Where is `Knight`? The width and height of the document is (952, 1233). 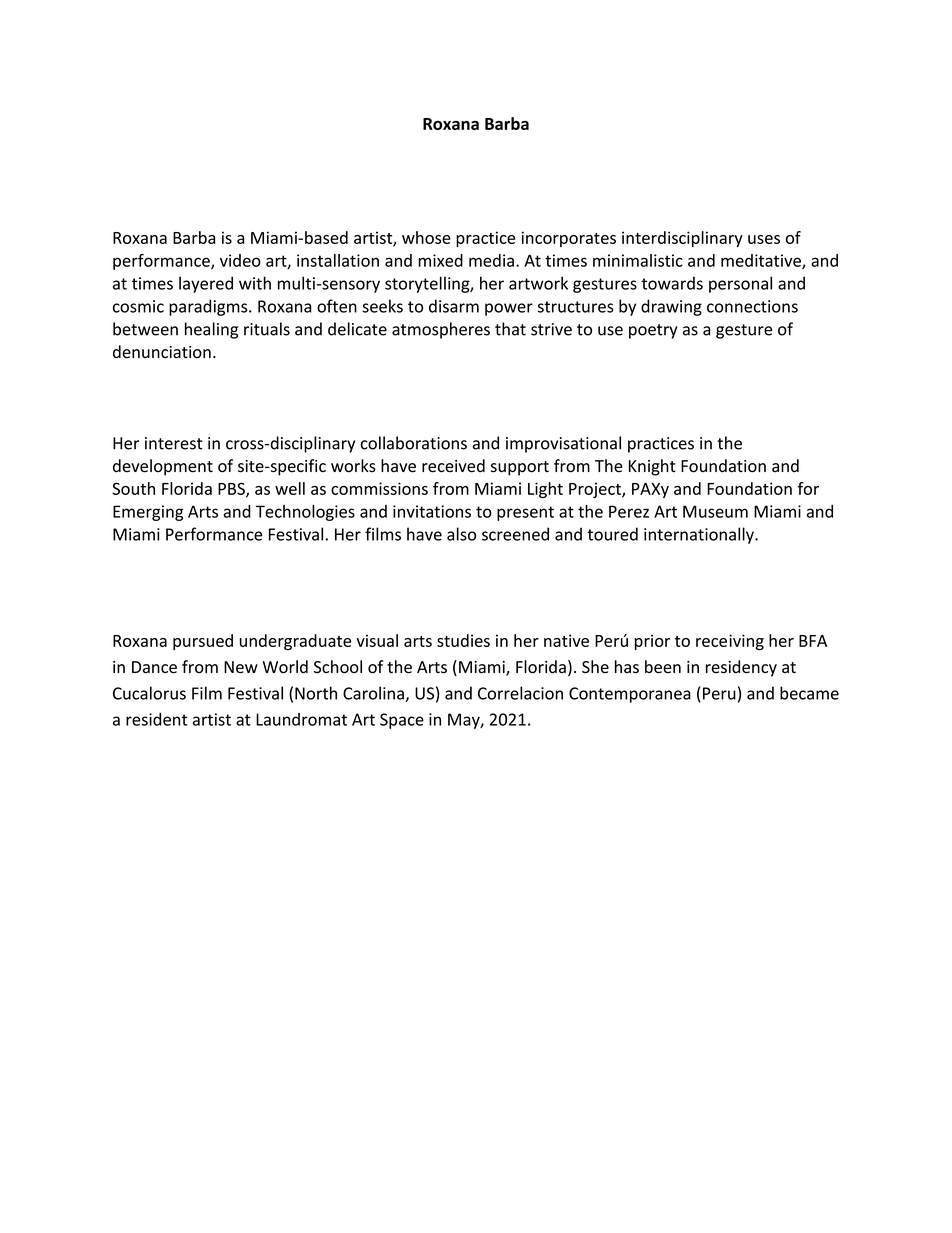 Knight is located at coordinates (652, 467).
